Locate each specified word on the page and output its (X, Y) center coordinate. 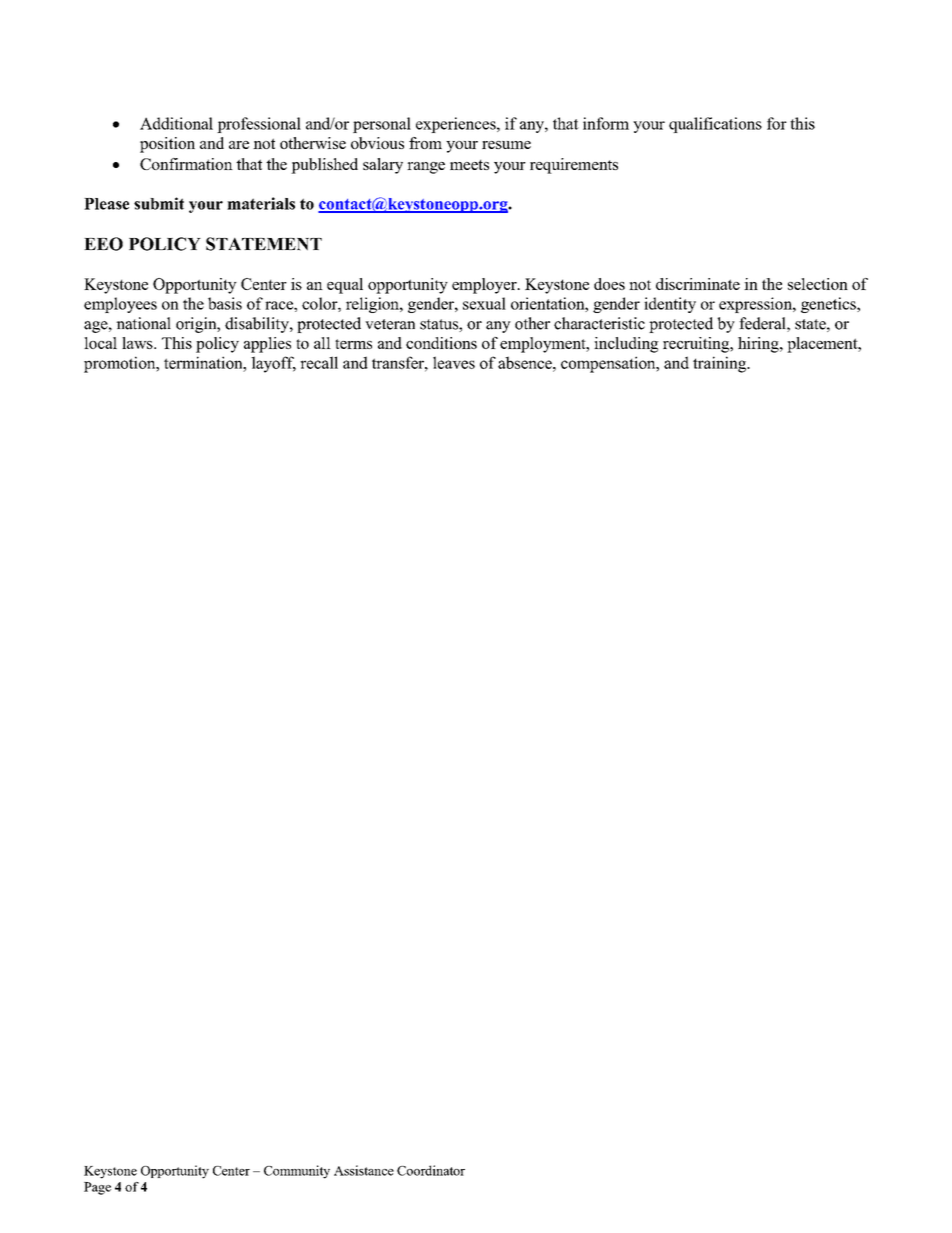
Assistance (364, 1170)
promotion (121, 364)
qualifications (715, 125)
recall (319, 362)
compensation (609, 364)
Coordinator (431, 1170)
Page (97, 1188)
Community (297, 1172)
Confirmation (186, 164)
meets (469, 165)
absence (526, 362)
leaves (454, 362)
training (720, 364)
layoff (273, 364)
